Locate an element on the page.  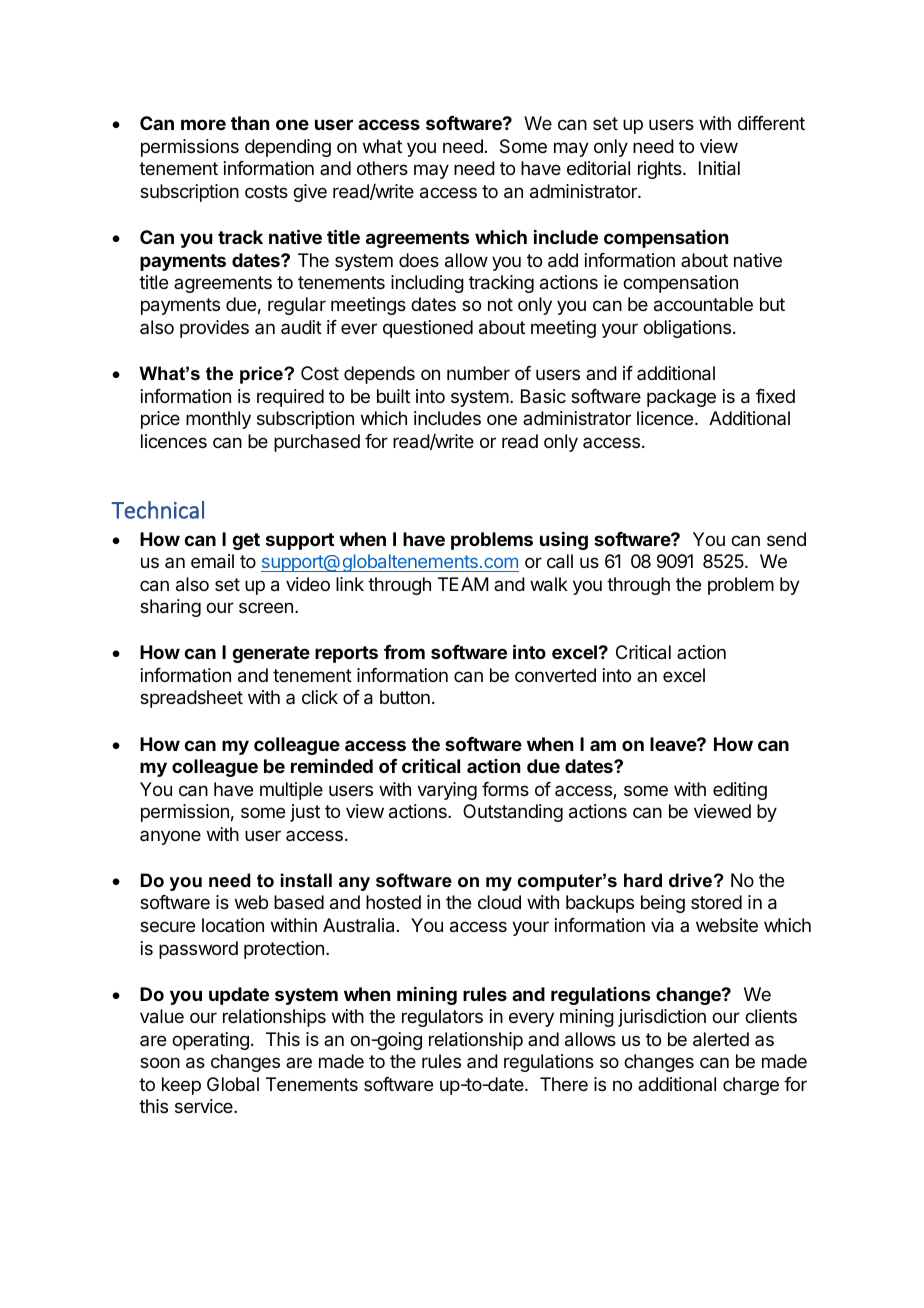
Initial is located at coordinates (719, 168).
